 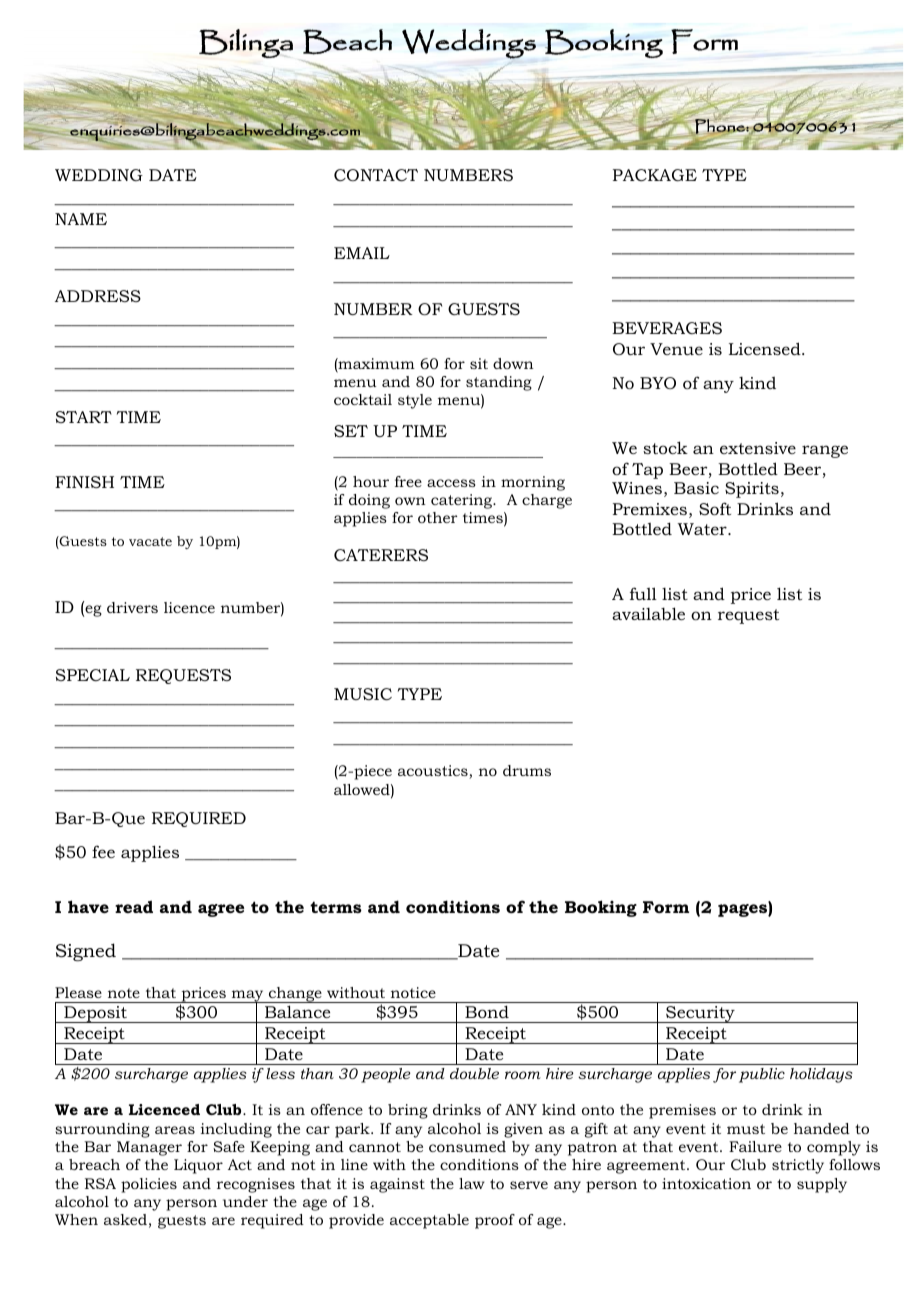 What do you see at coordinates (103, 851) in the screenshot?
I see `fee` at bounding box center [103, 851].
